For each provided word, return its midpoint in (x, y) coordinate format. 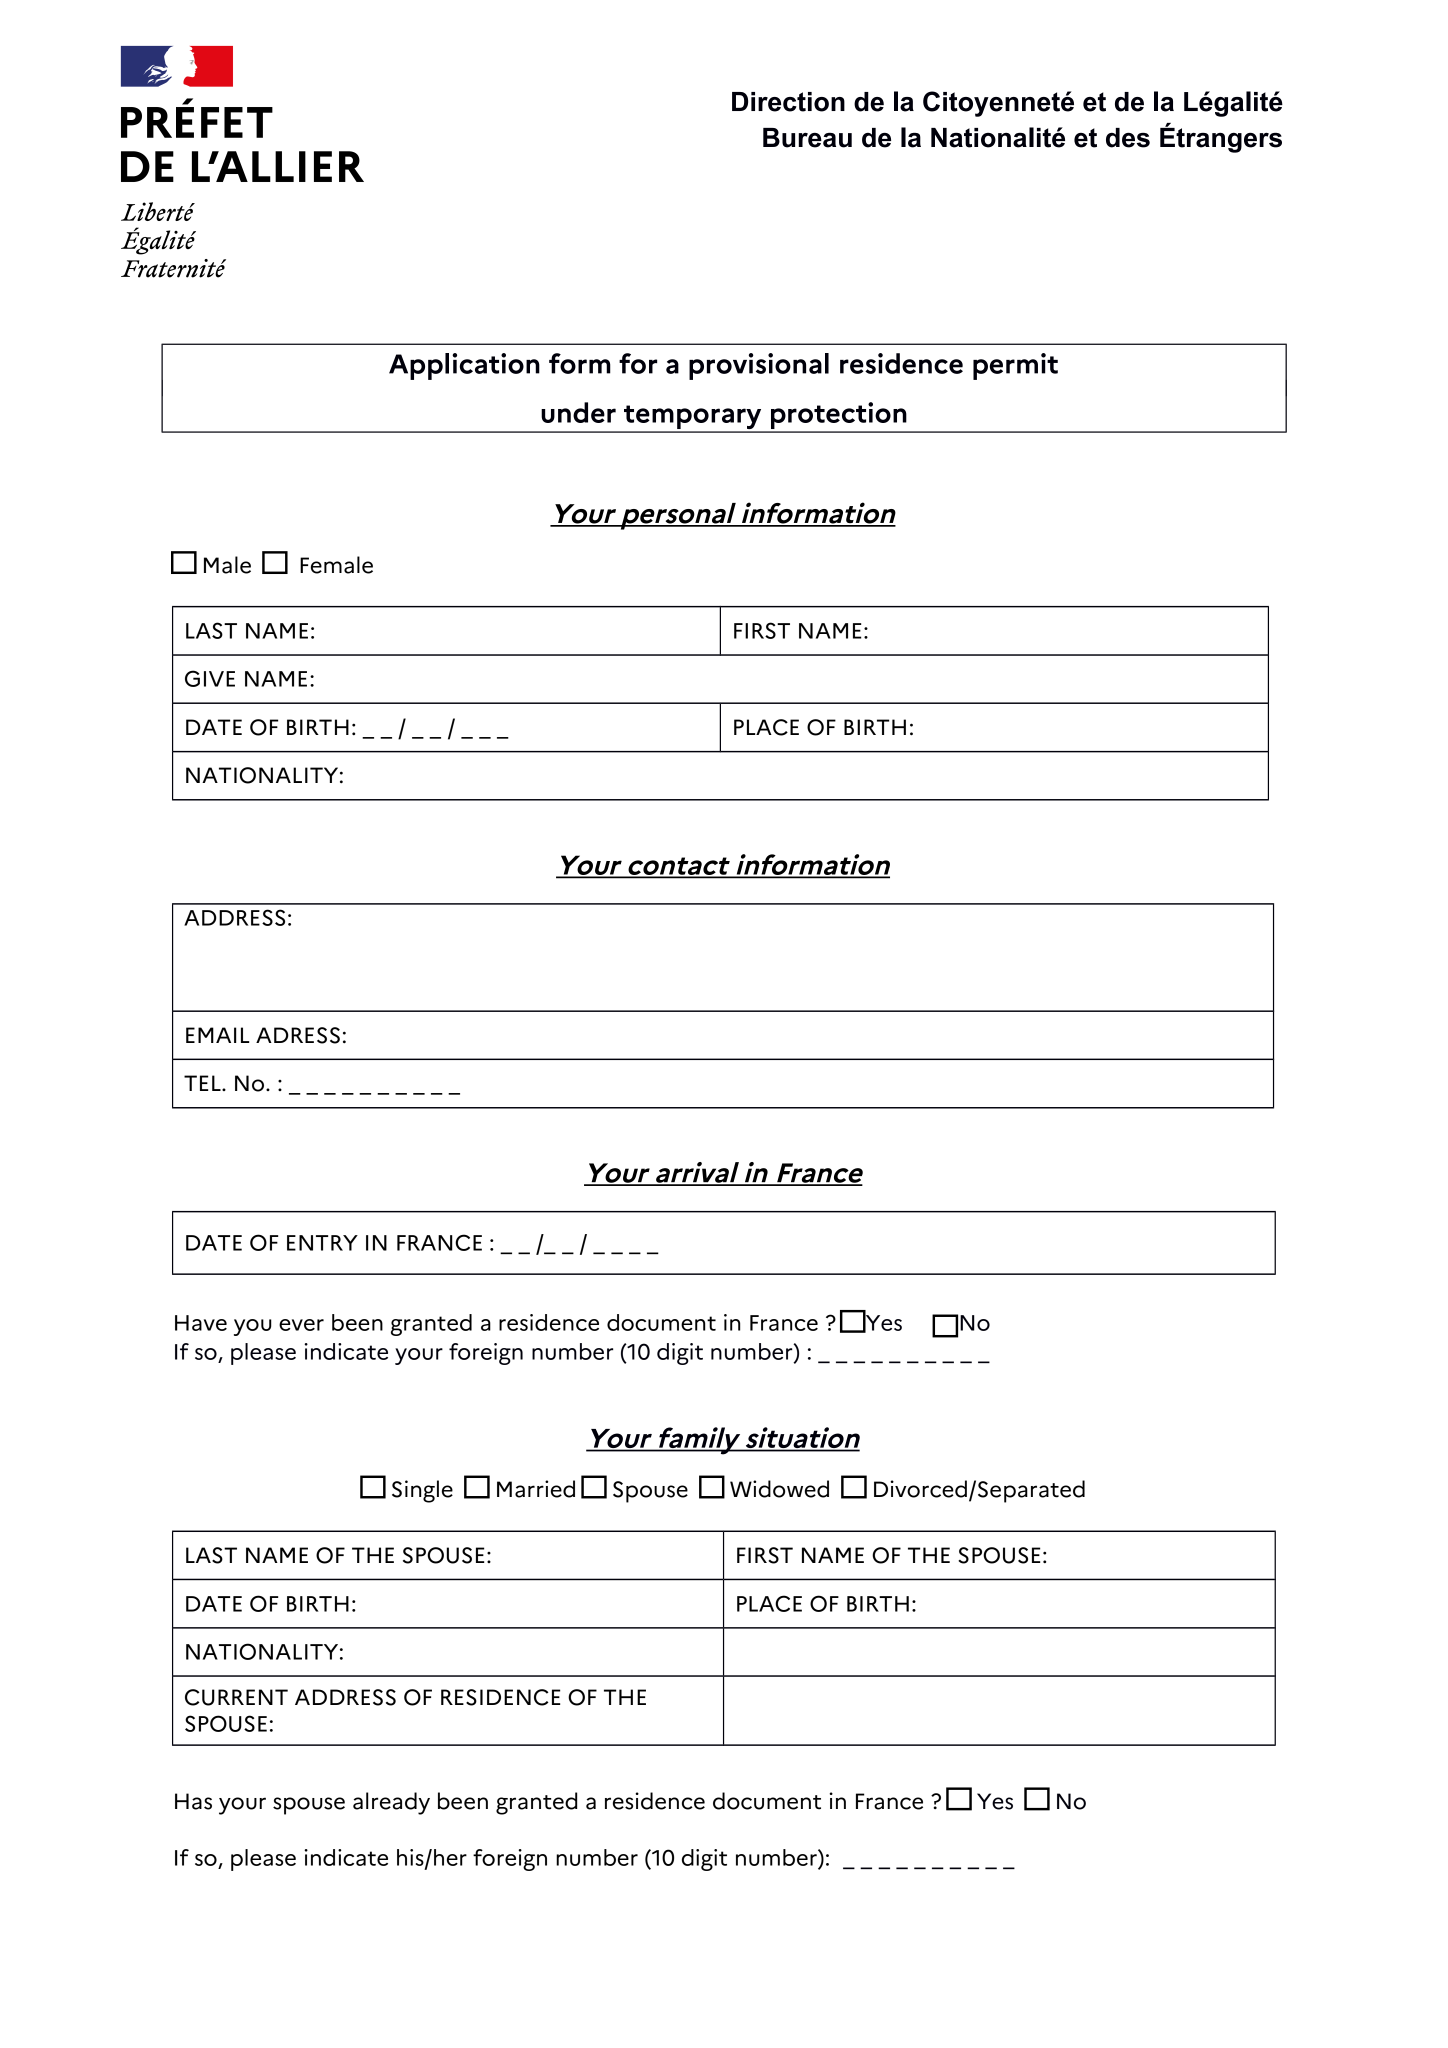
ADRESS (298, 1035)
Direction (788, 102)
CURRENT (236, 1697)
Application (464, 366)
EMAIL (217, 1035)
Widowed (779, 1489)
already (391, 1803)
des (1128, 138)
